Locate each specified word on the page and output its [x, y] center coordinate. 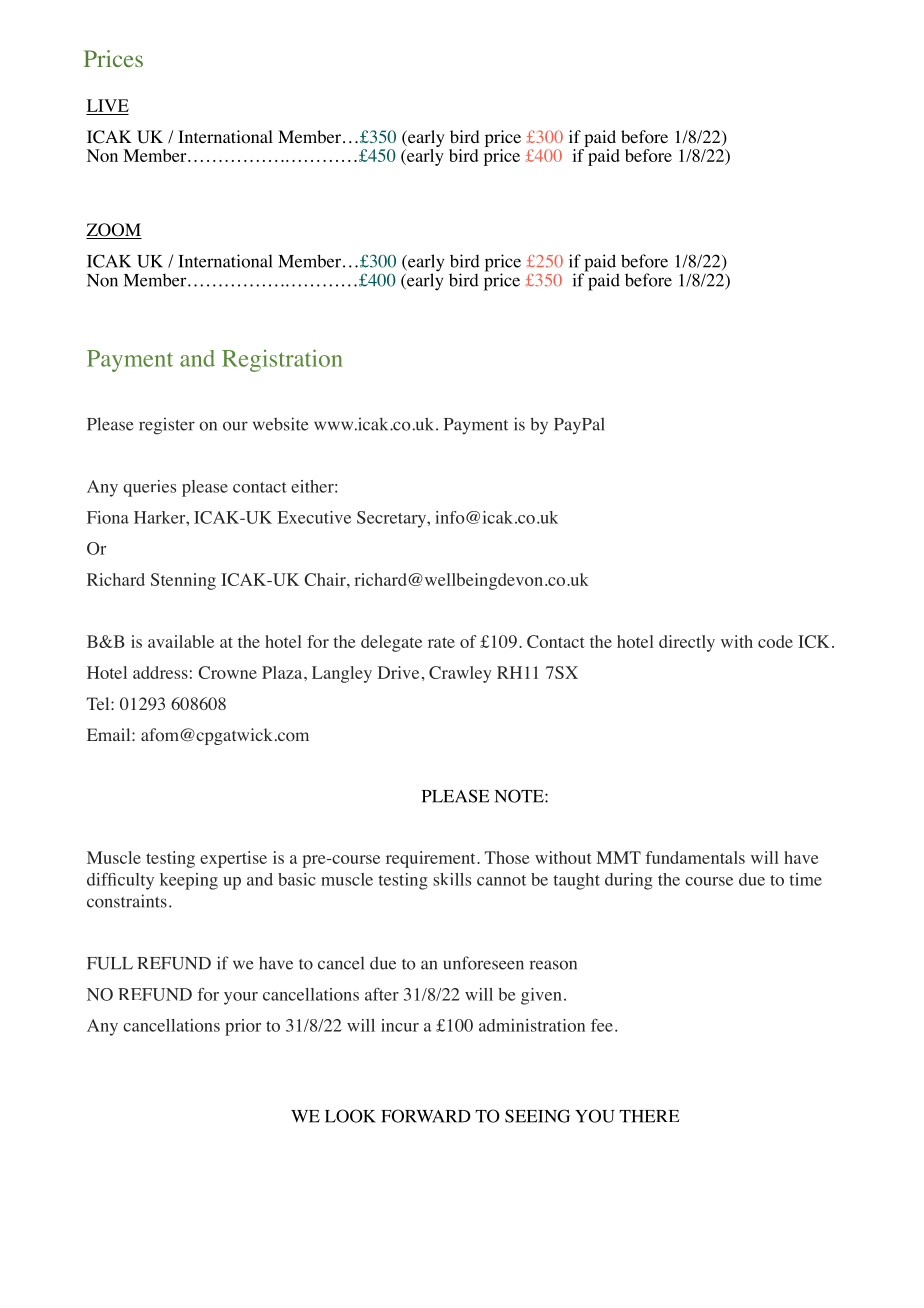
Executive [314, 517]
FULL [110, 963]
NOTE [520, 796]
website [281, 424]
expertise [233, 859]
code [775, 641]
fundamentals [695, 857]
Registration [282, 360]
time [805, 879]
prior [243, 1027]
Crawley [460, 674]
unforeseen [483, 963]
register [167, 426]
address [160, 672]
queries [149, 488]
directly [687, 643]
